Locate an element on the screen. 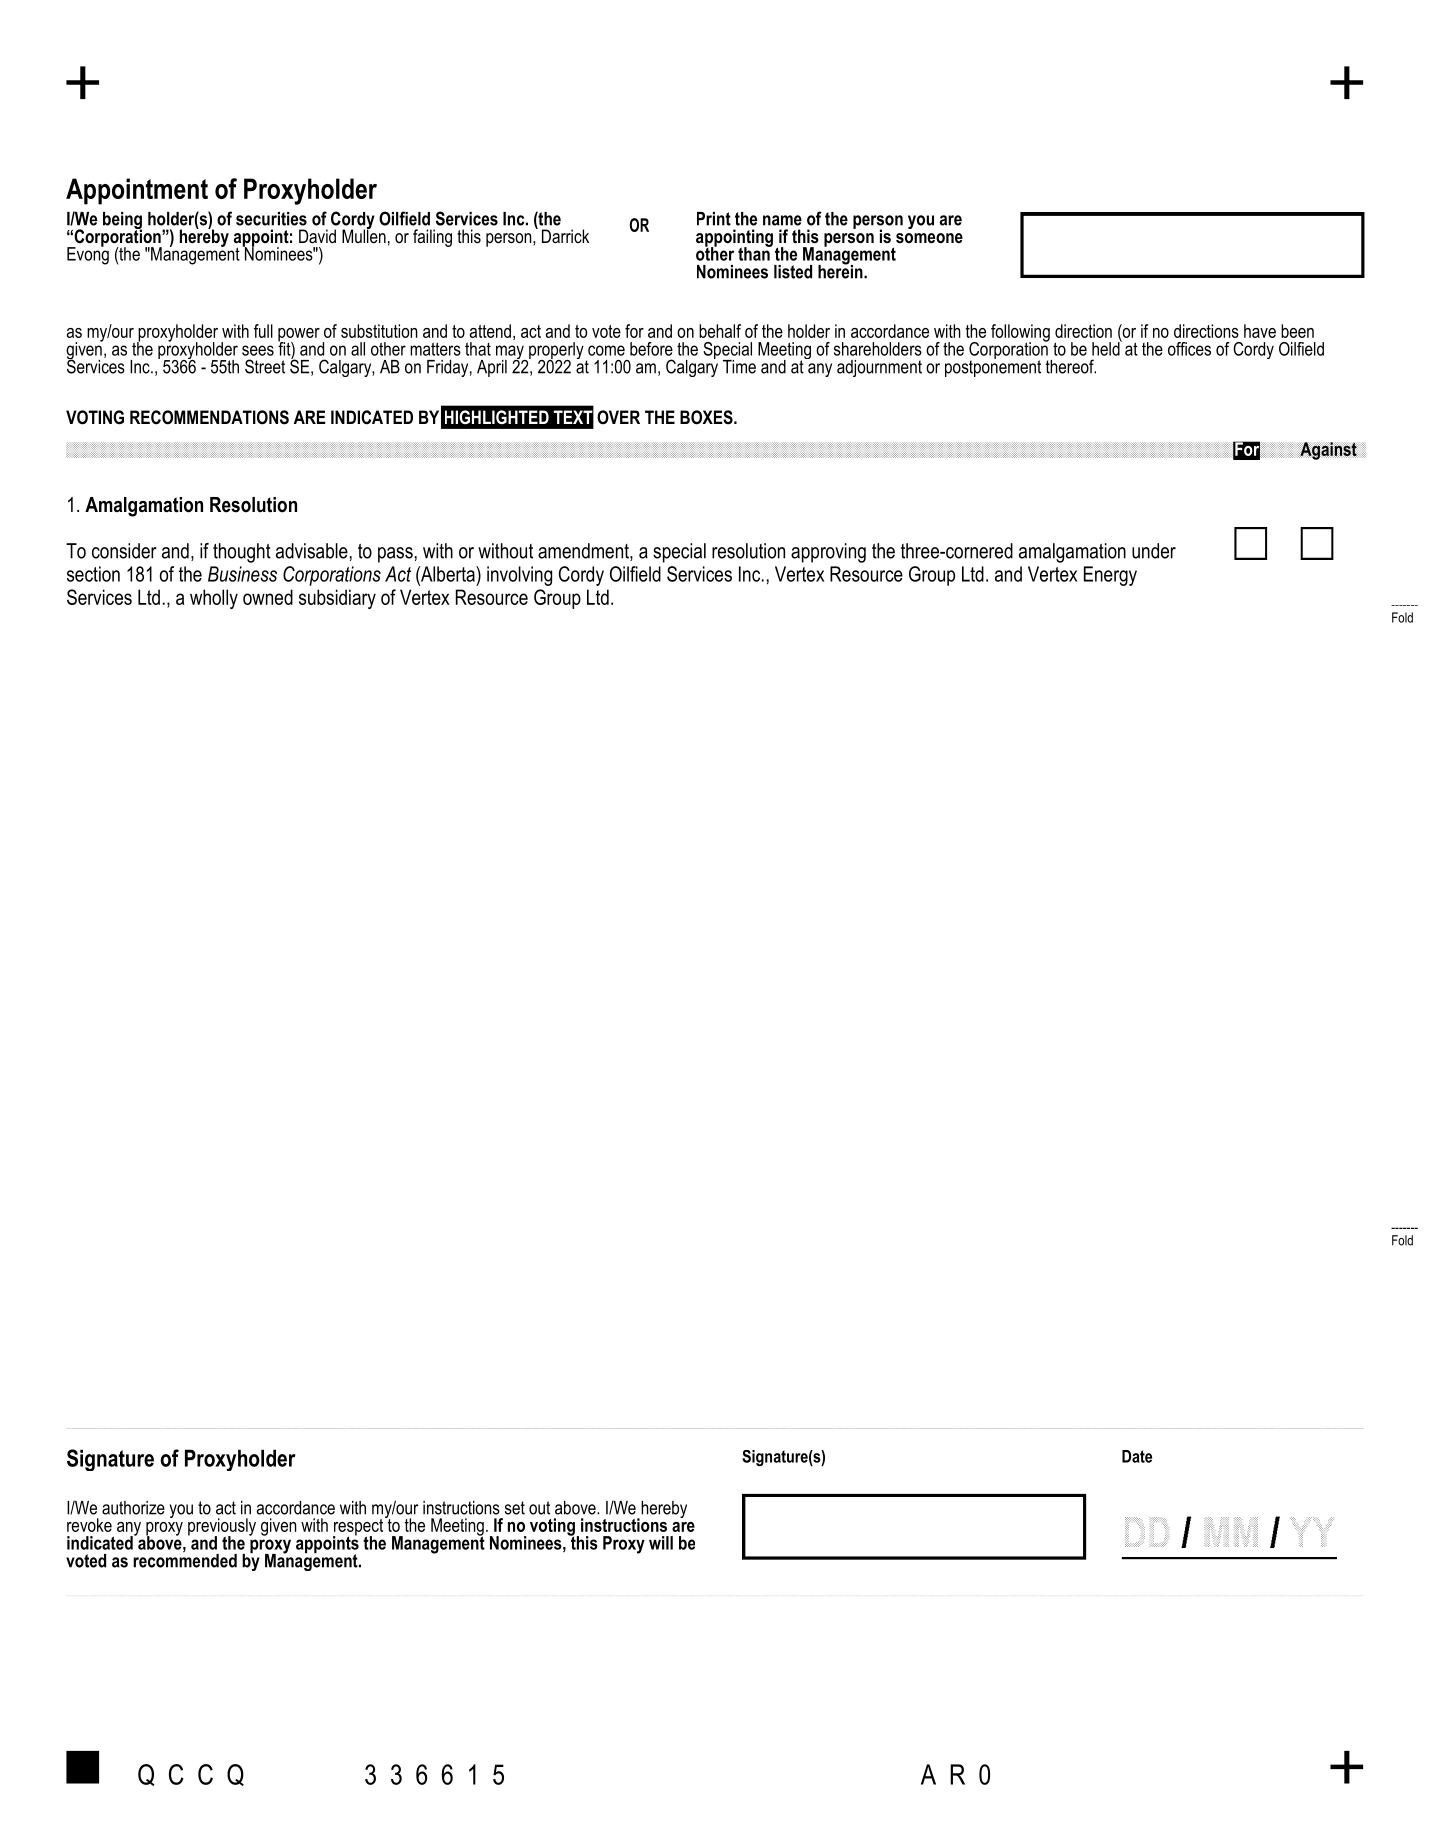 This screenshot has height=1848, width=1431. amendment is located at coordinates (584, 552).
